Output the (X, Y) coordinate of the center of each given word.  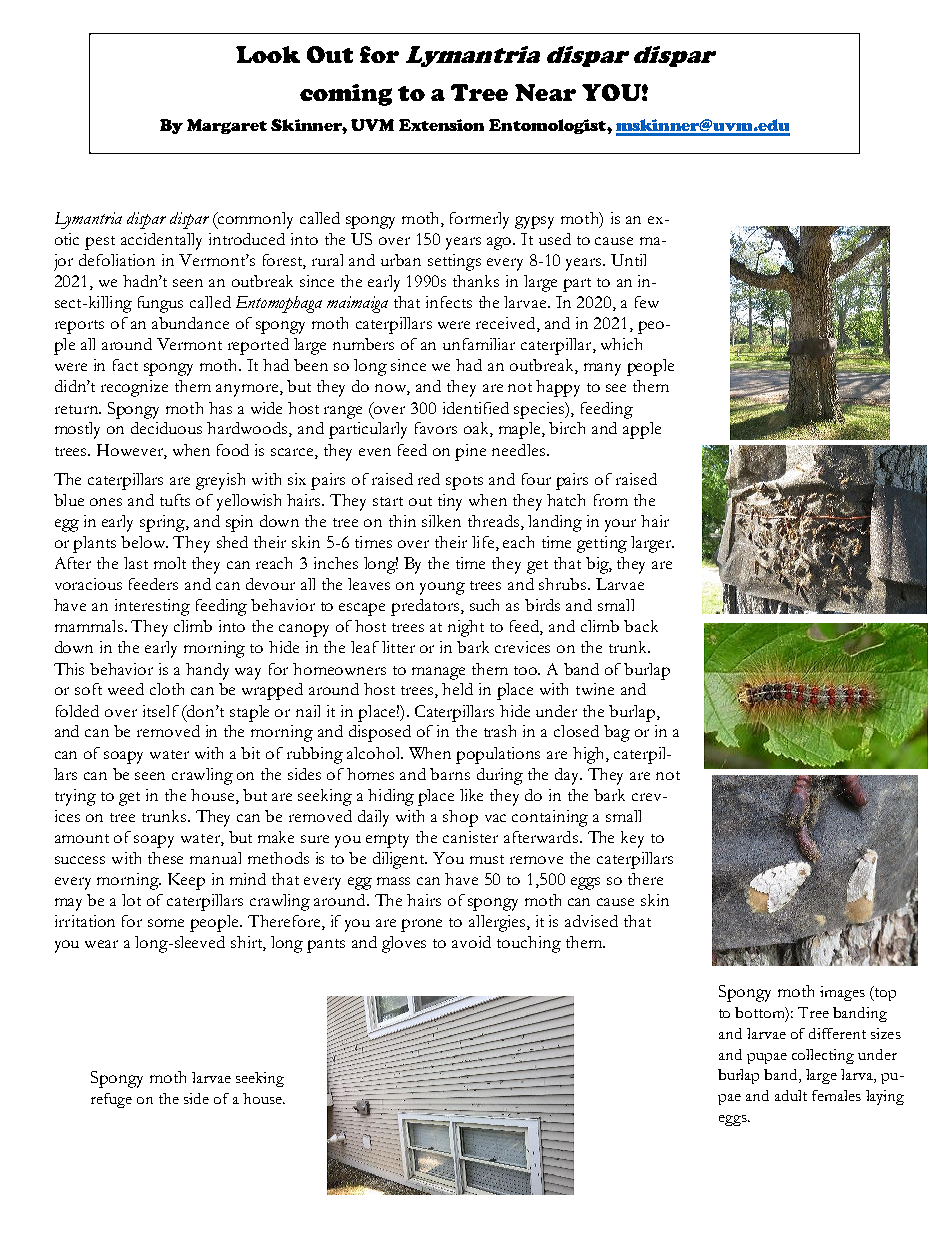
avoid (471, 942)
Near (545, 92)
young (442, 588)
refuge (111, 1100)
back (641, 626)
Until (628, 260)
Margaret (227, 126)
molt (170, 563)
